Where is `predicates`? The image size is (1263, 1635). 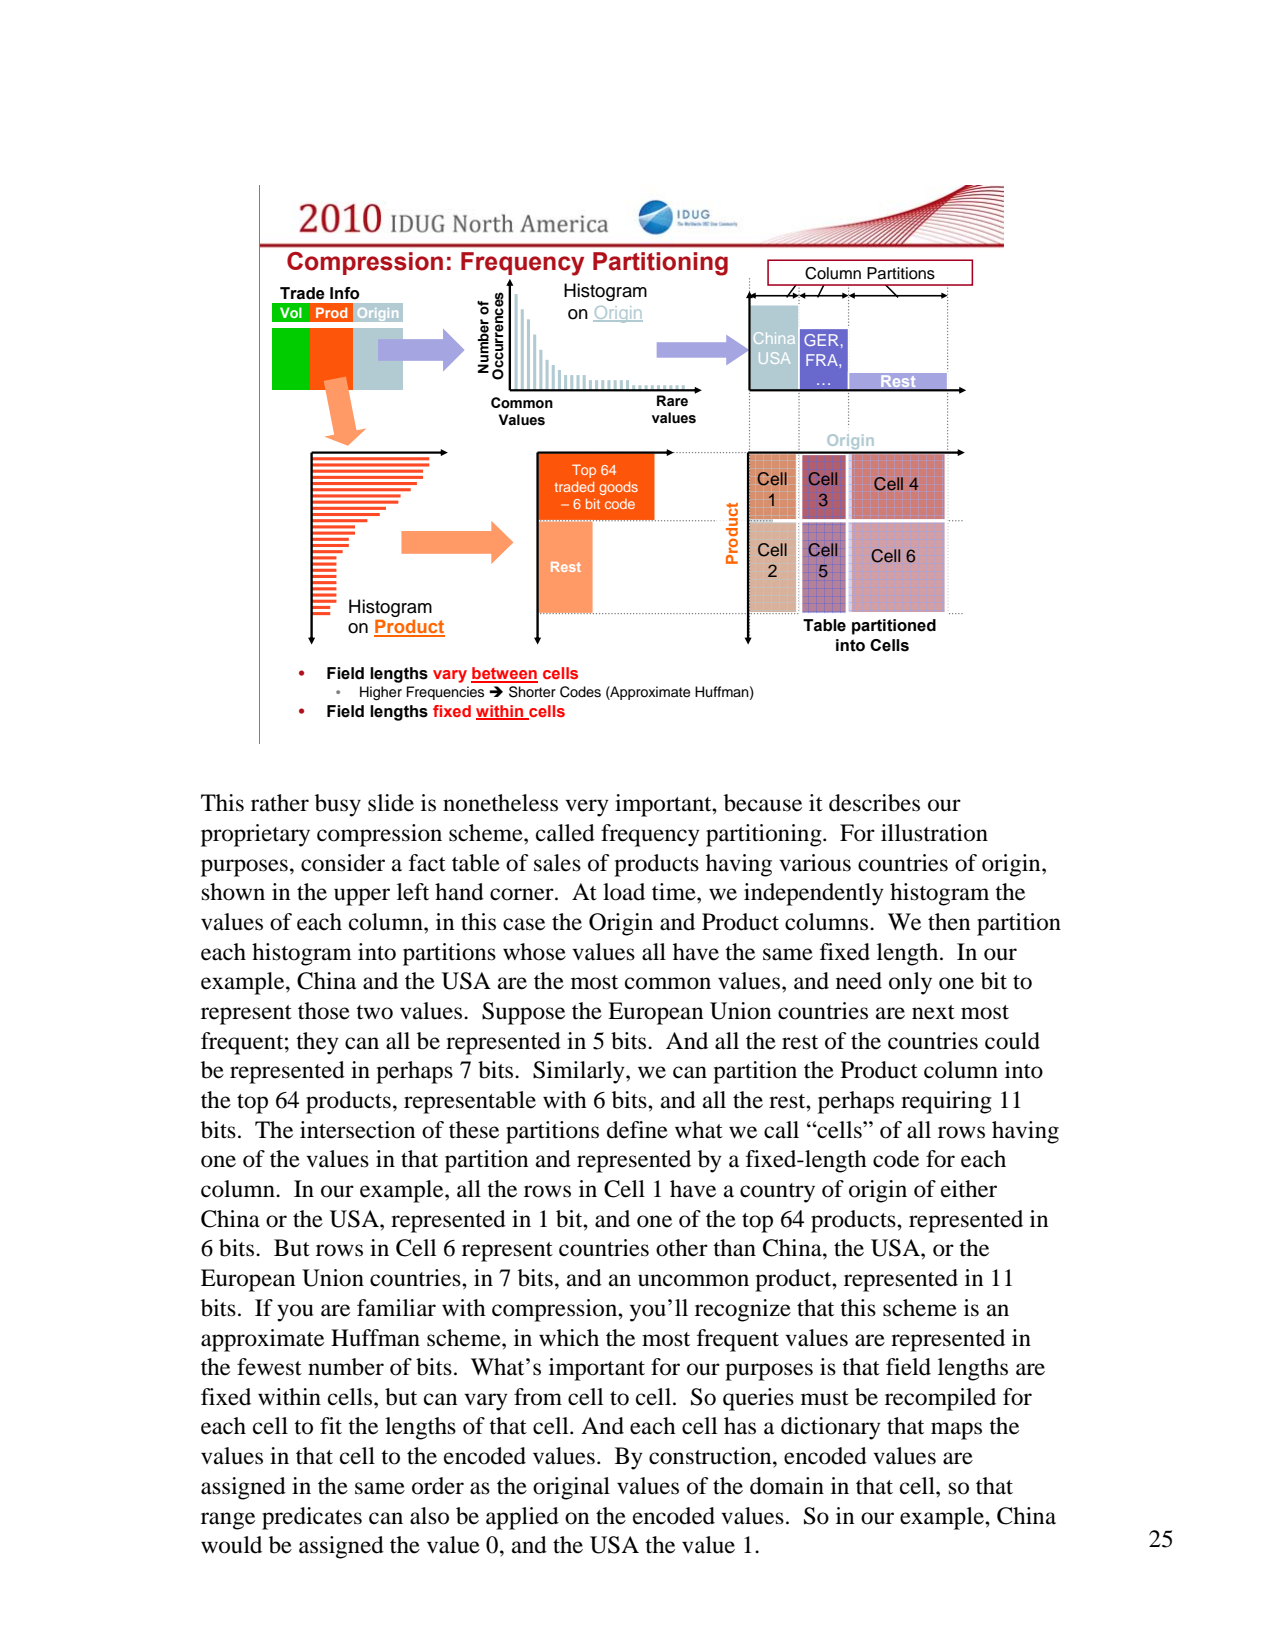
predicates is located at coordinates (312, 1518).
